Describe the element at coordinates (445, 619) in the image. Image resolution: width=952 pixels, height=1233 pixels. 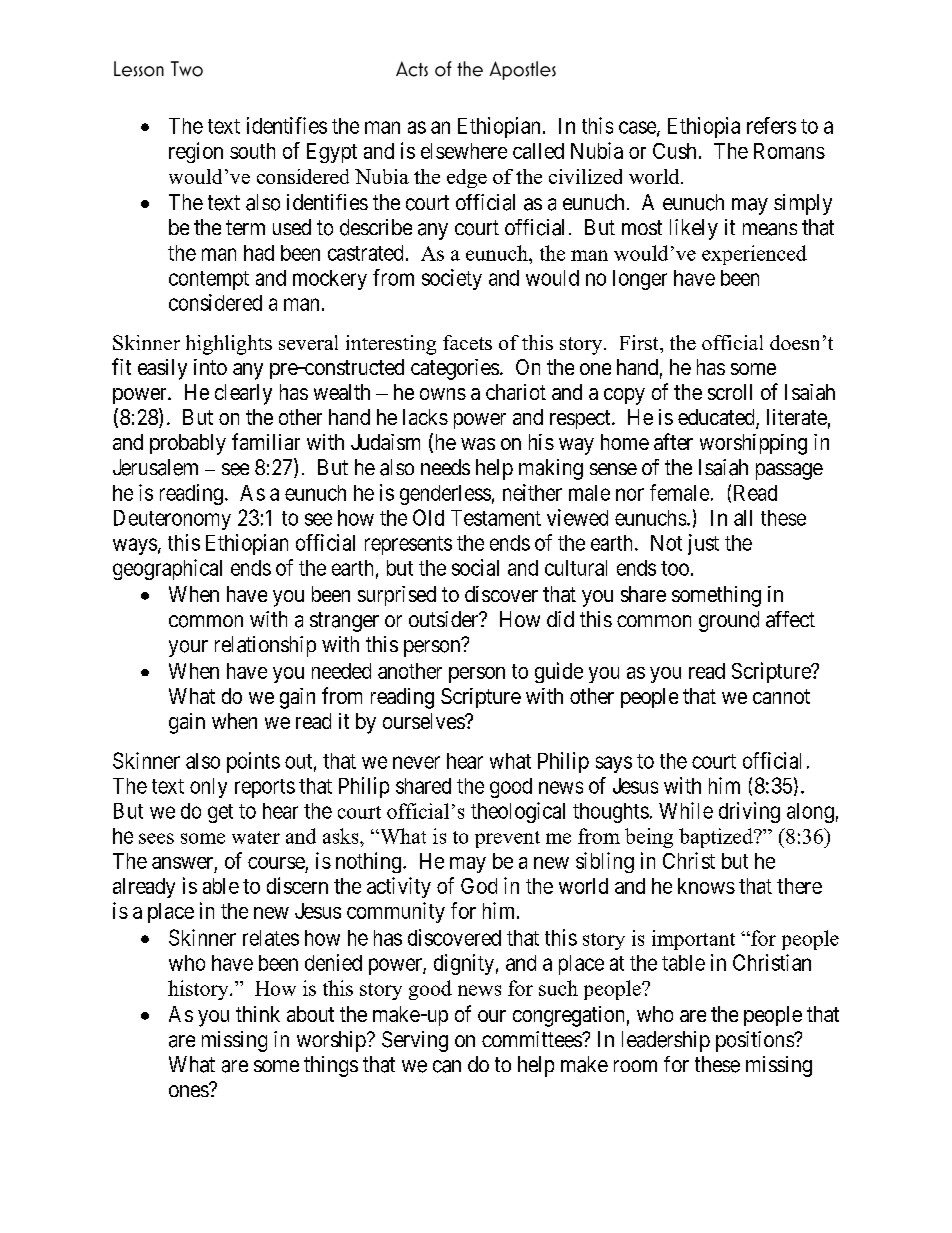
I see `outsider` at that location.
